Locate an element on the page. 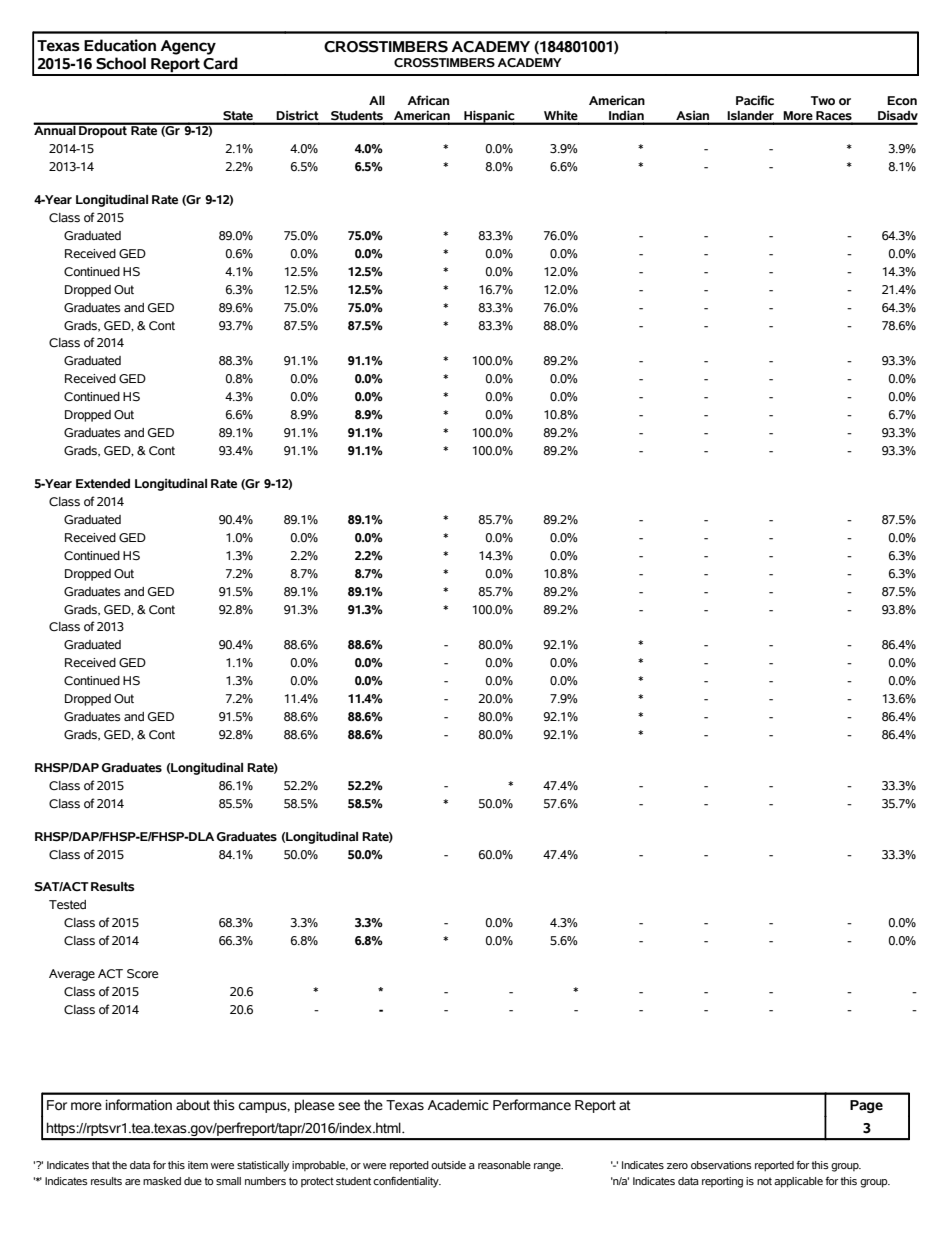 This image has width=952, height=1233. Average is located at coordinates (72, 975).
